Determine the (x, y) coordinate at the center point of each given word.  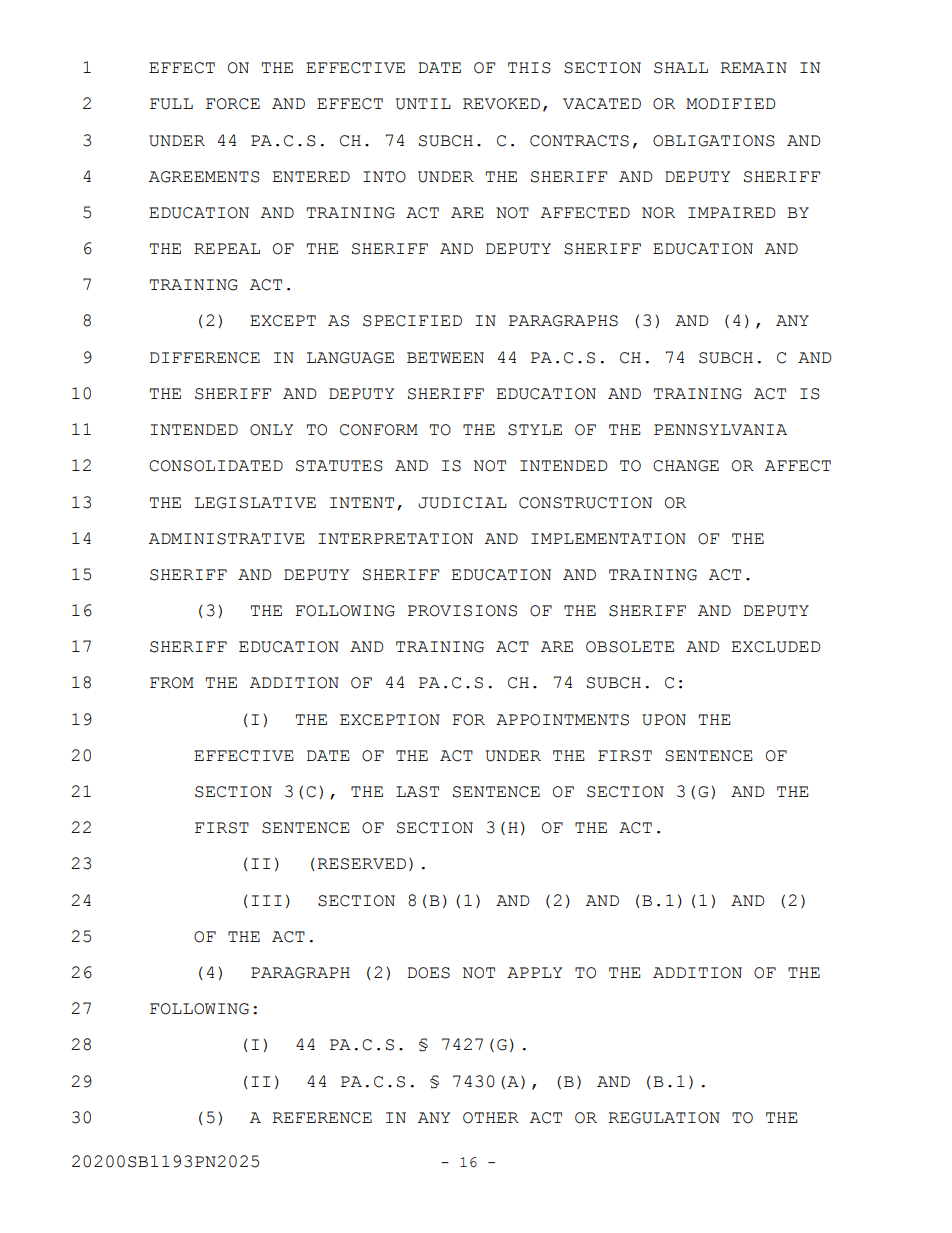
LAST (417, 792)
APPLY (534, 972)
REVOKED (501, 104)
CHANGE (686, 466)
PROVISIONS (462, 611)
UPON (664, 720)
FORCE (233, 104)
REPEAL (227, 248)
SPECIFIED (412, 321)
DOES (428, 973)
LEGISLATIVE (255, 503)
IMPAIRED (731, 212)
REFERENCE (322, 1118)
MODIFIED (730, 104)
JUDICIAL (462, 503)
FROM (172, 683)
